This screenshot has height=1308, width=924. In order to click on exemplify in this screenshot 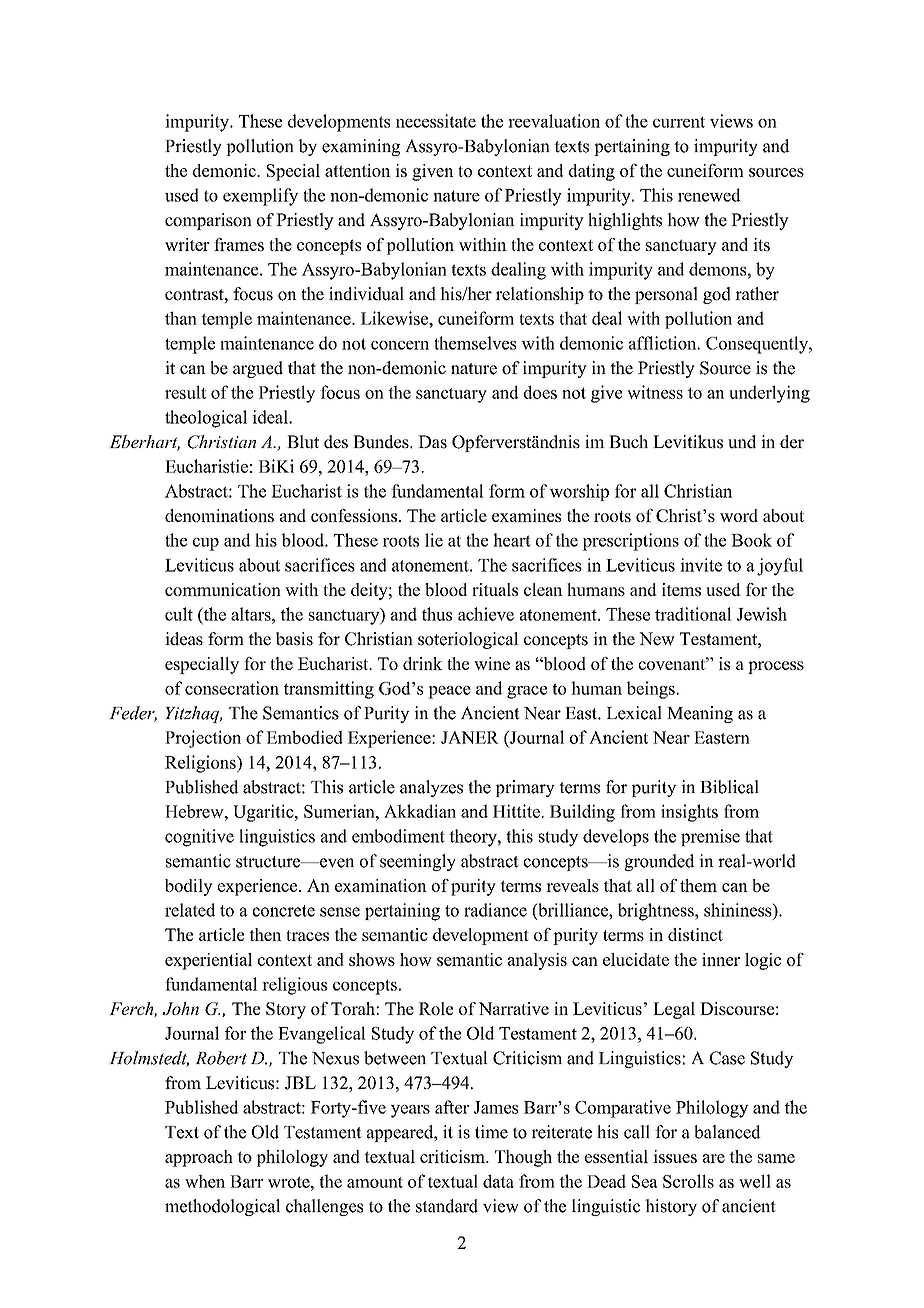, I will do `click(260, 197)`.
